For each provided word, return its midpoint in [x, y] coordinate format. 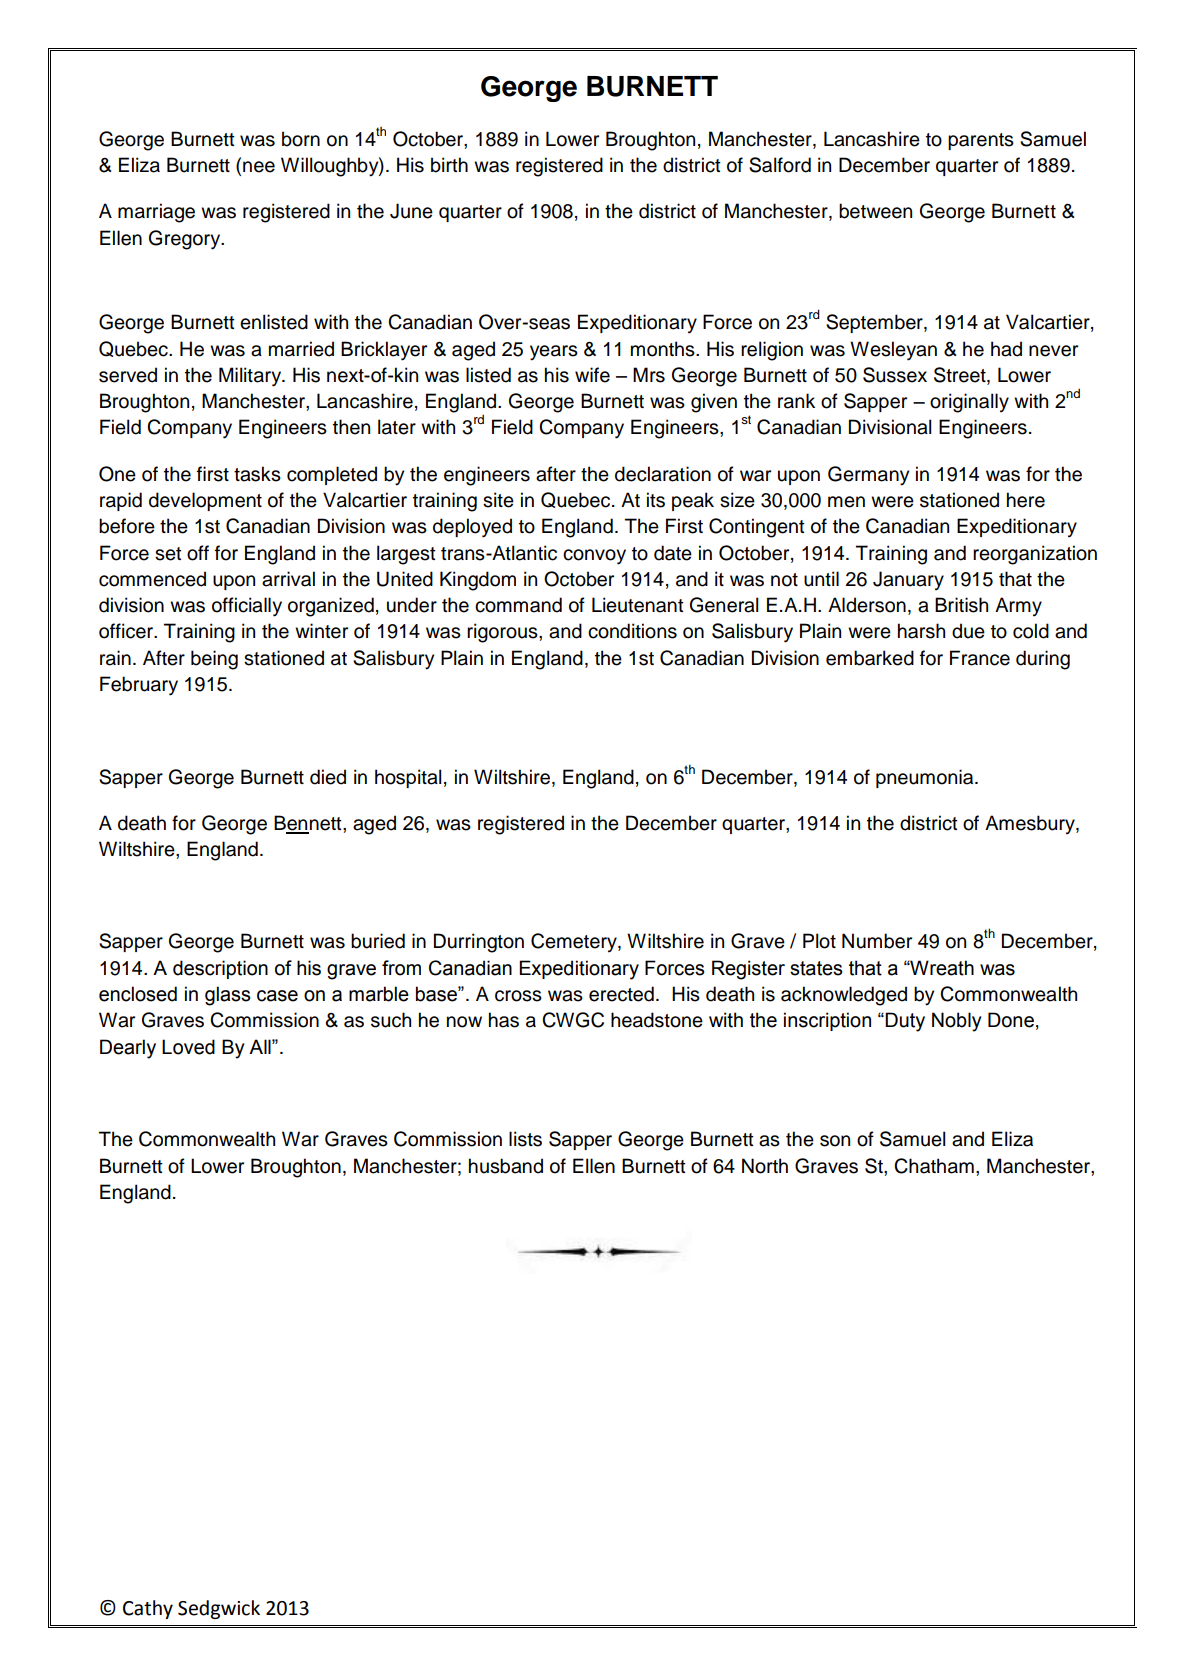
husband [506, 1166]
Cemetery [575, 942]
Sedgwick [219, 1609]
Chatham [934, 1166]
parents [981, 141]
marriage [156, 213]
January [908, 580]
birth [449, 165]
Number [877, 941]
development [205, 501]
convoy [594, 557]
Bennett [309, 824]
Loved [188, 1047]
